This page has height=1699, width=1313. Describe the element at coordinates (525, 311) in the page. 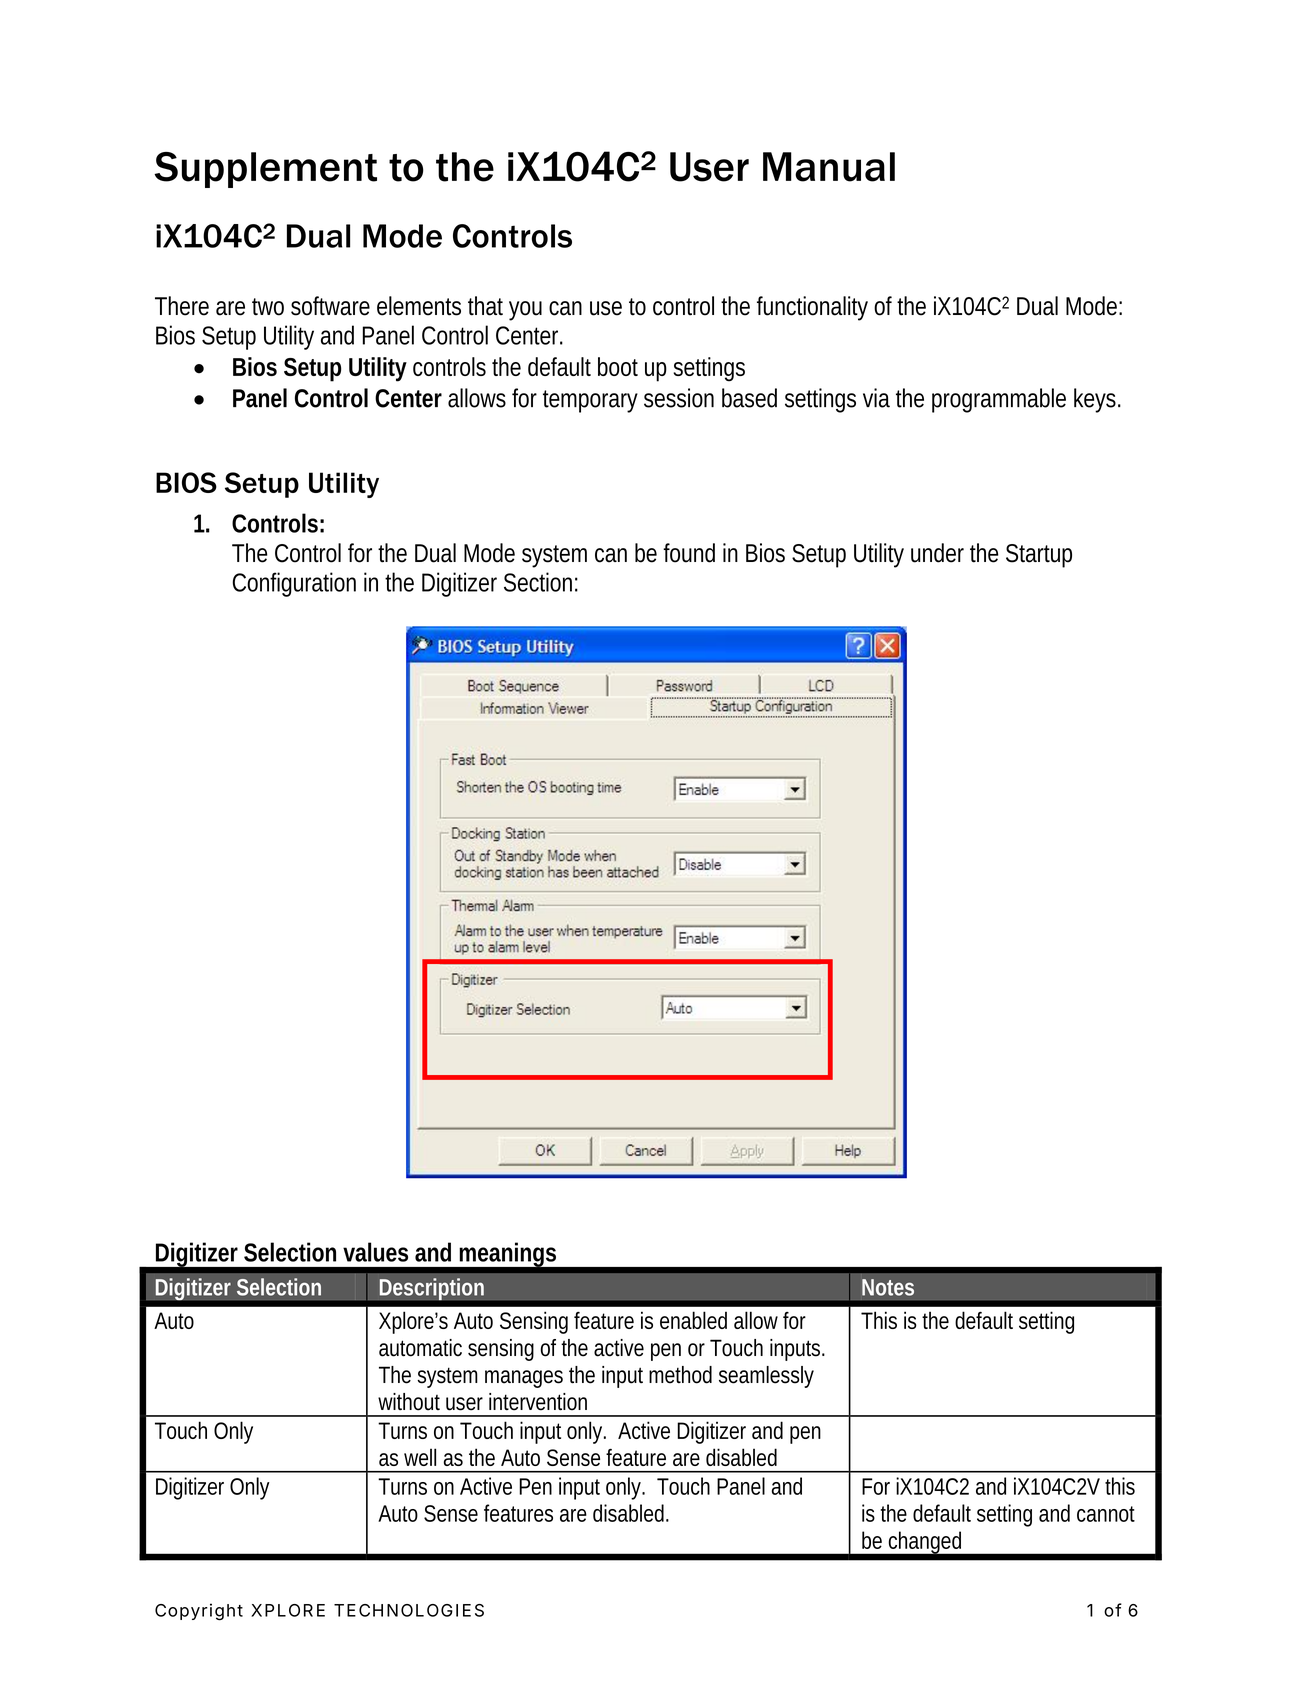

I see `you` at that location.
